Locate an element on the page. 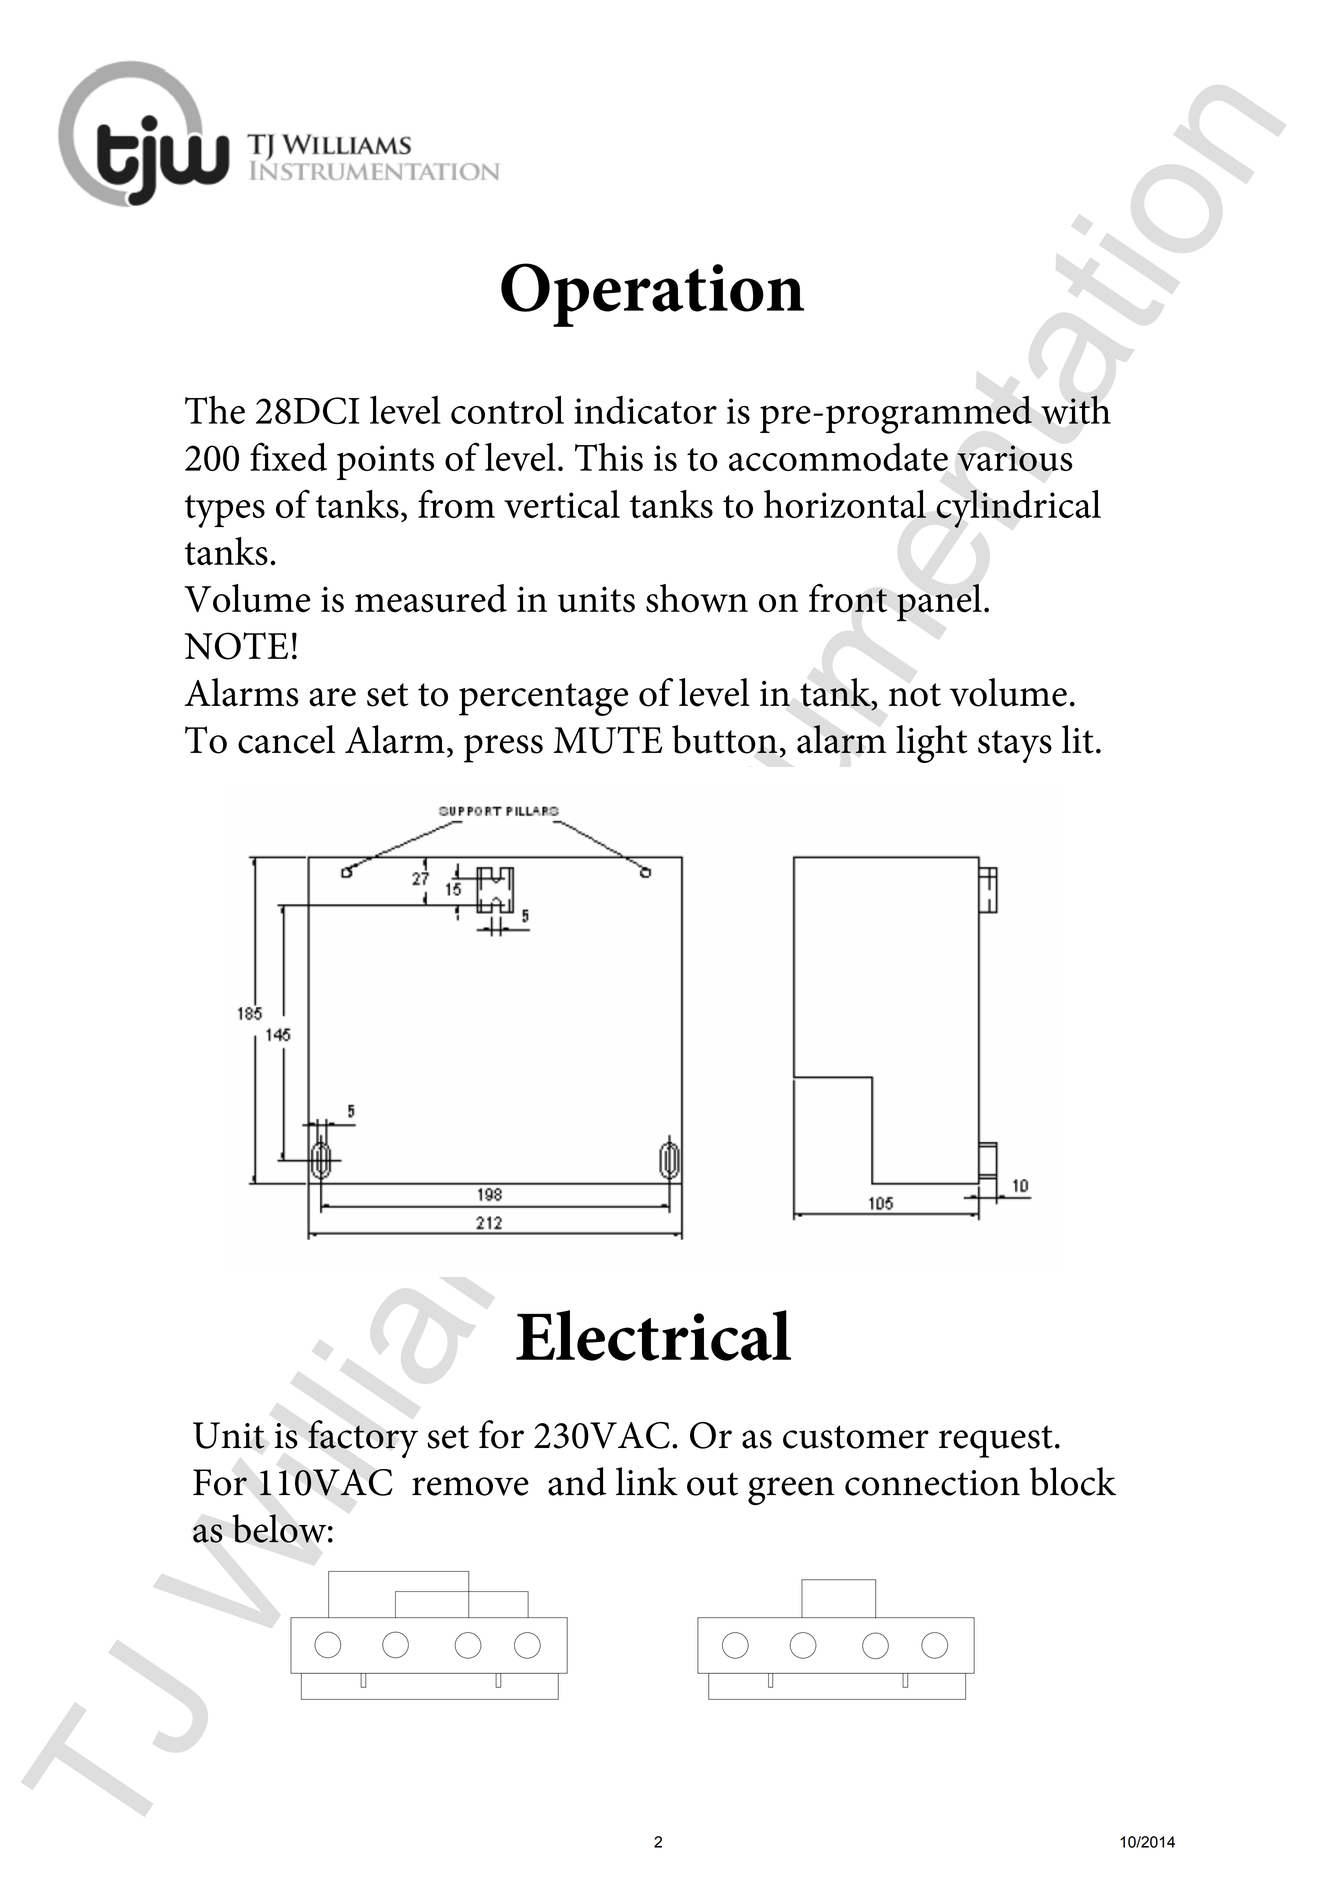  factory is located at coordinates (363, 1439).
